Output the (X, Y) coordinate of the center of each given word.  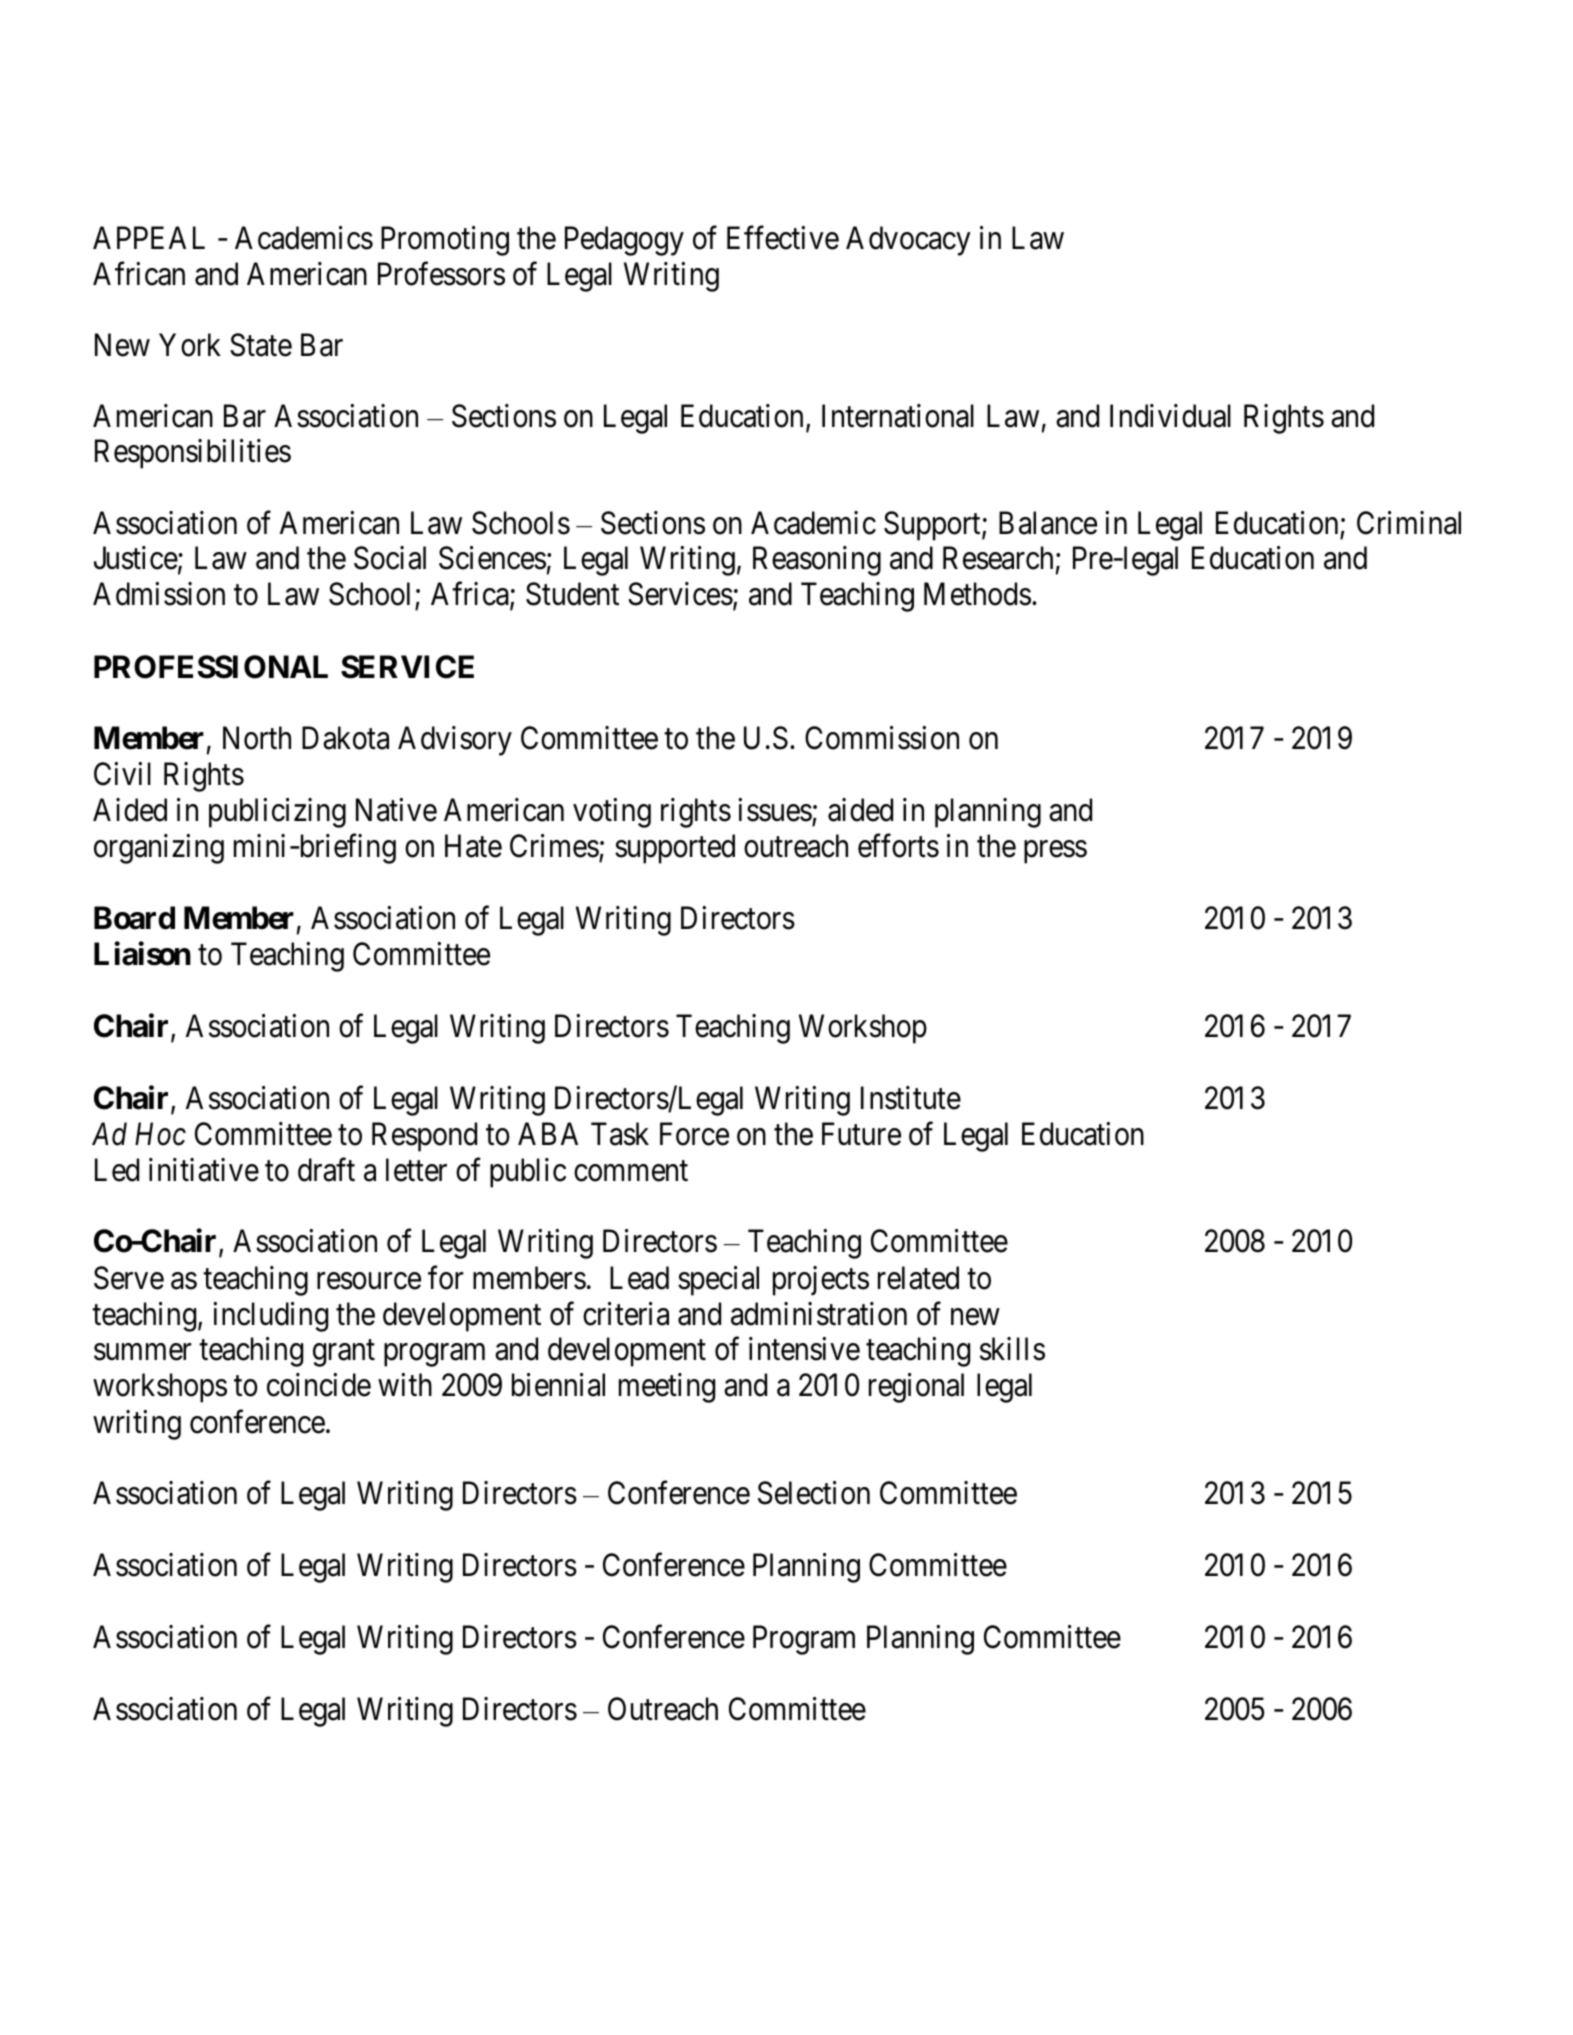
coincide (319, 1385)
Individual (1170, 416)
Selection (814, 1493)
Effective (783, 238)
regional (916, 1388)
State (261, 345)
